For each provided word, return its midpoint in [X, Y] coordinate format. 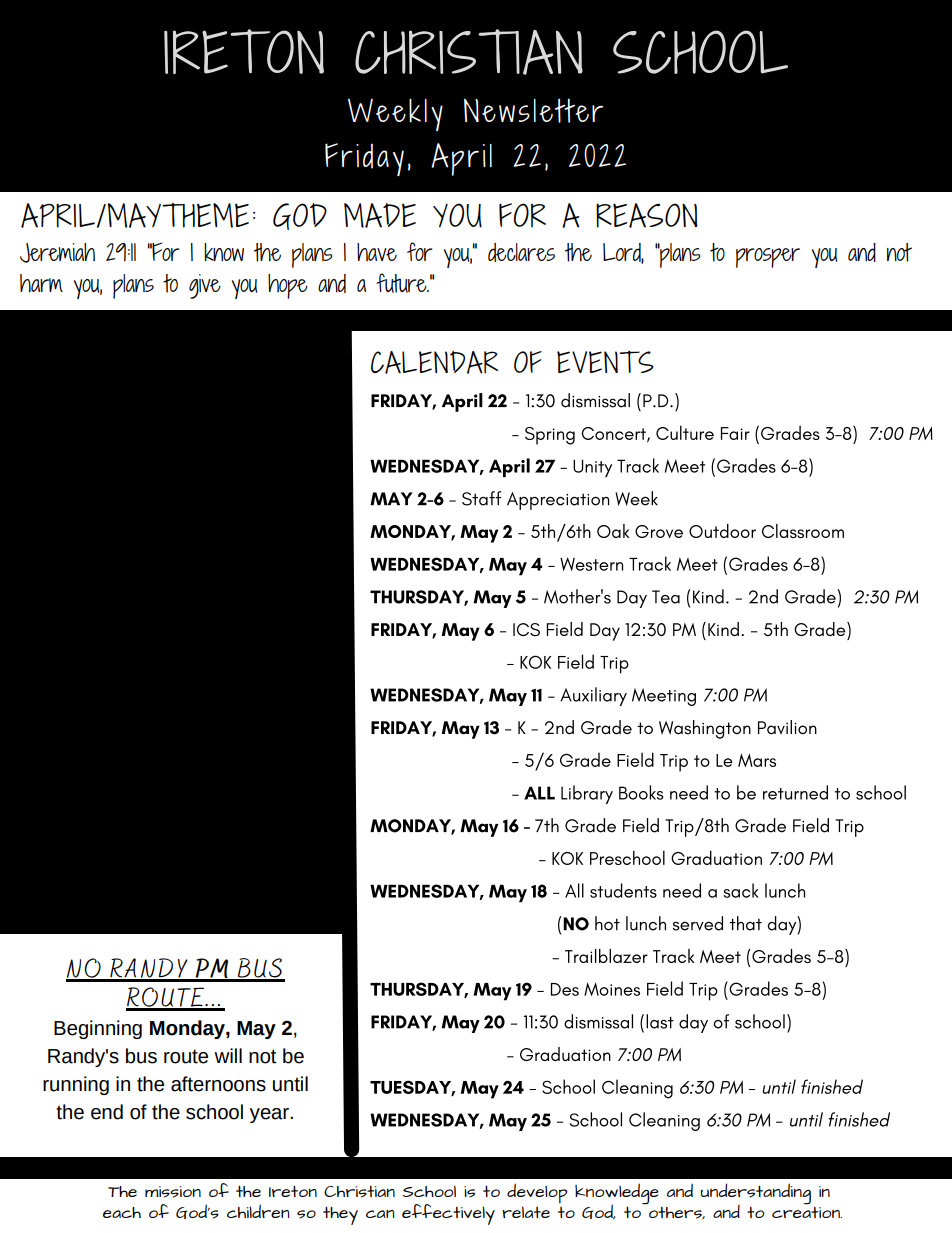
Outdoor [722, 531]
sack [741, 890]
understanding [755, 1195]
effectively [448, 1214]
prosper [768, 258]
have [377, 252]
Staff [481, 498]
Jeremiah [57, 253]
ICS [526, 630]
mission [173, 1192]
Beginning [98, 1029]
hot [607, 923]
